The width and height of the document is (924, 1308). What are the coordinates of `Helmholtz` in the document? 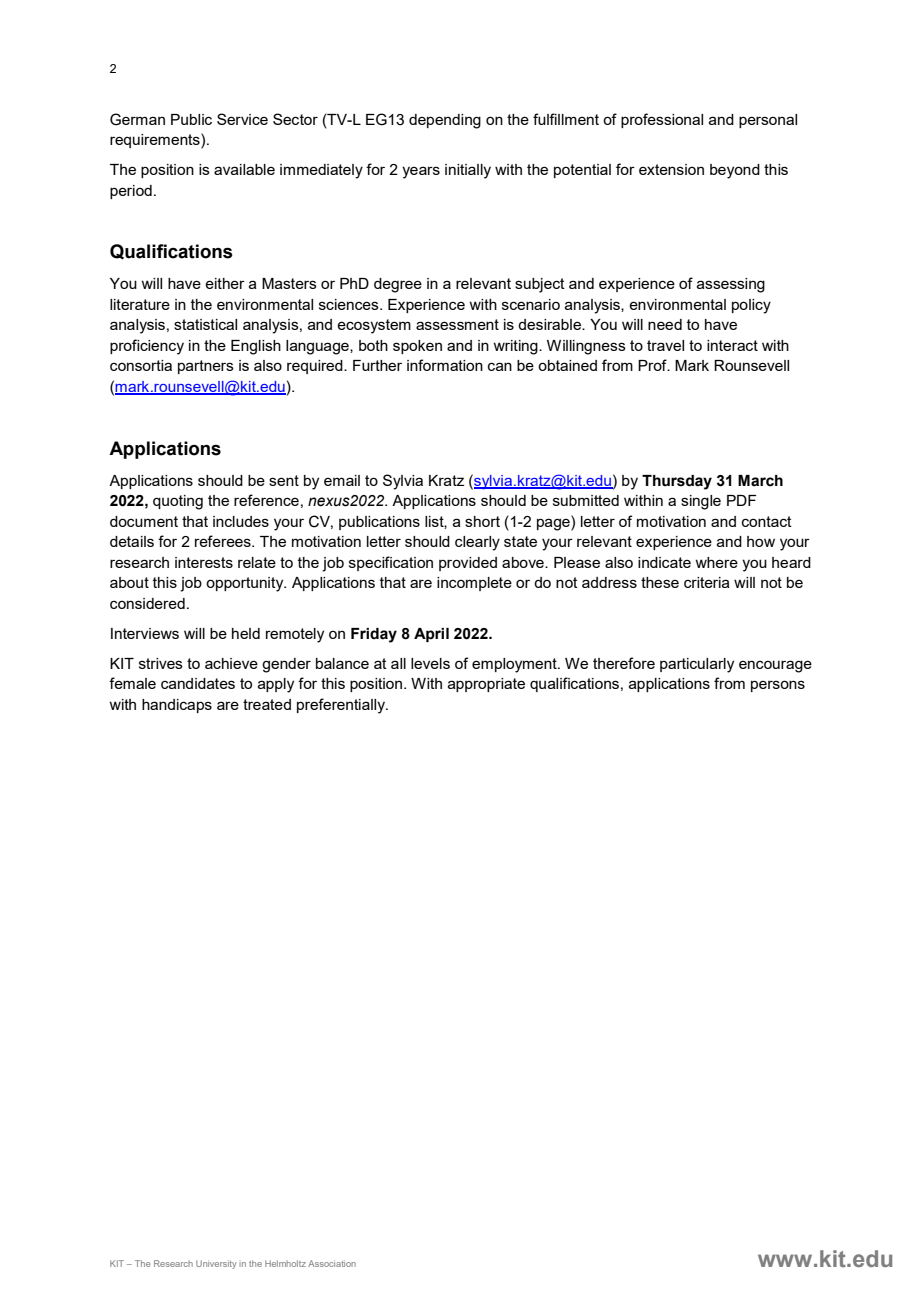 It's located at (285, 1263).
